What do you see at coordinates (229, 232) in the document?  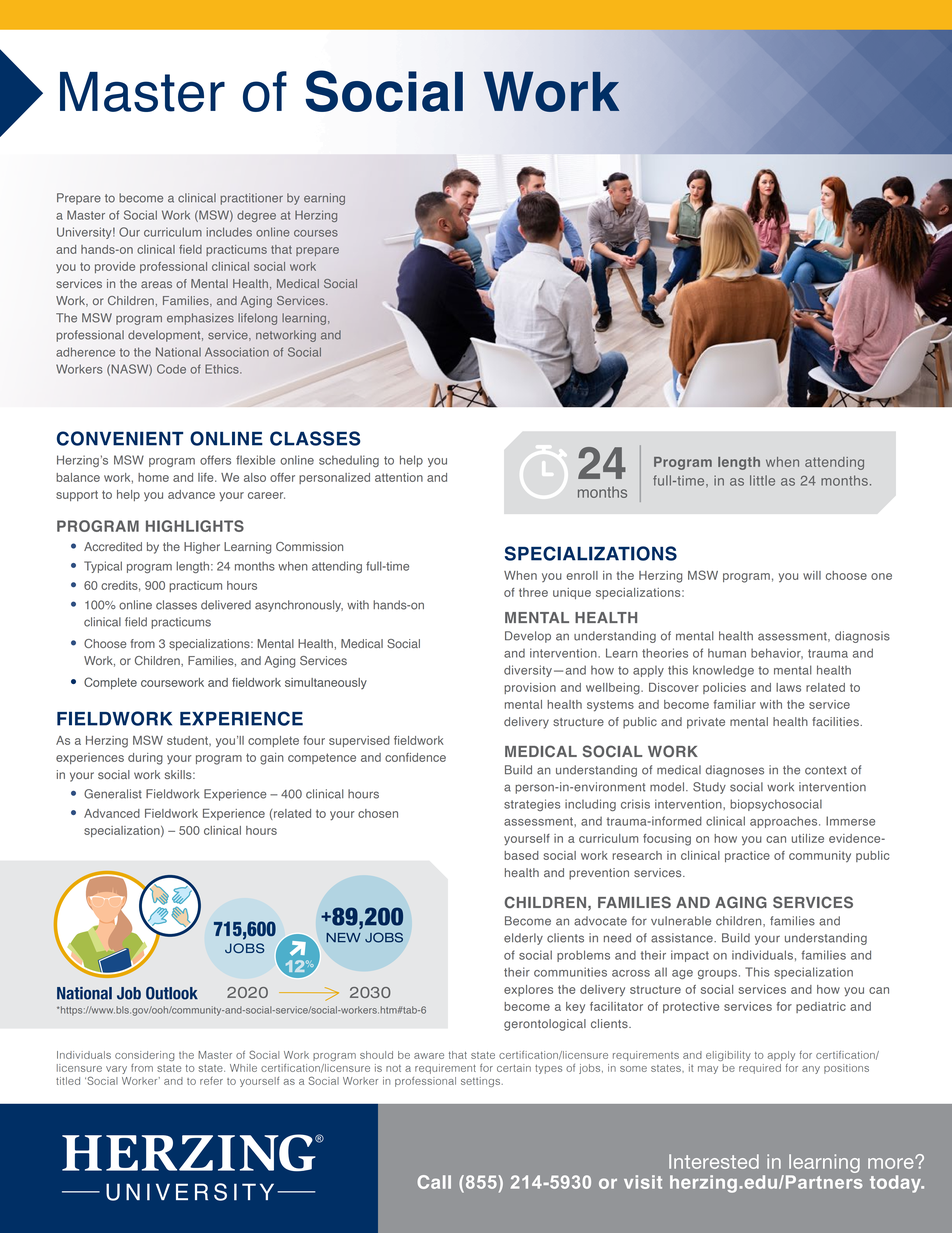 I see `includes` at bounding box center [229, 232].
